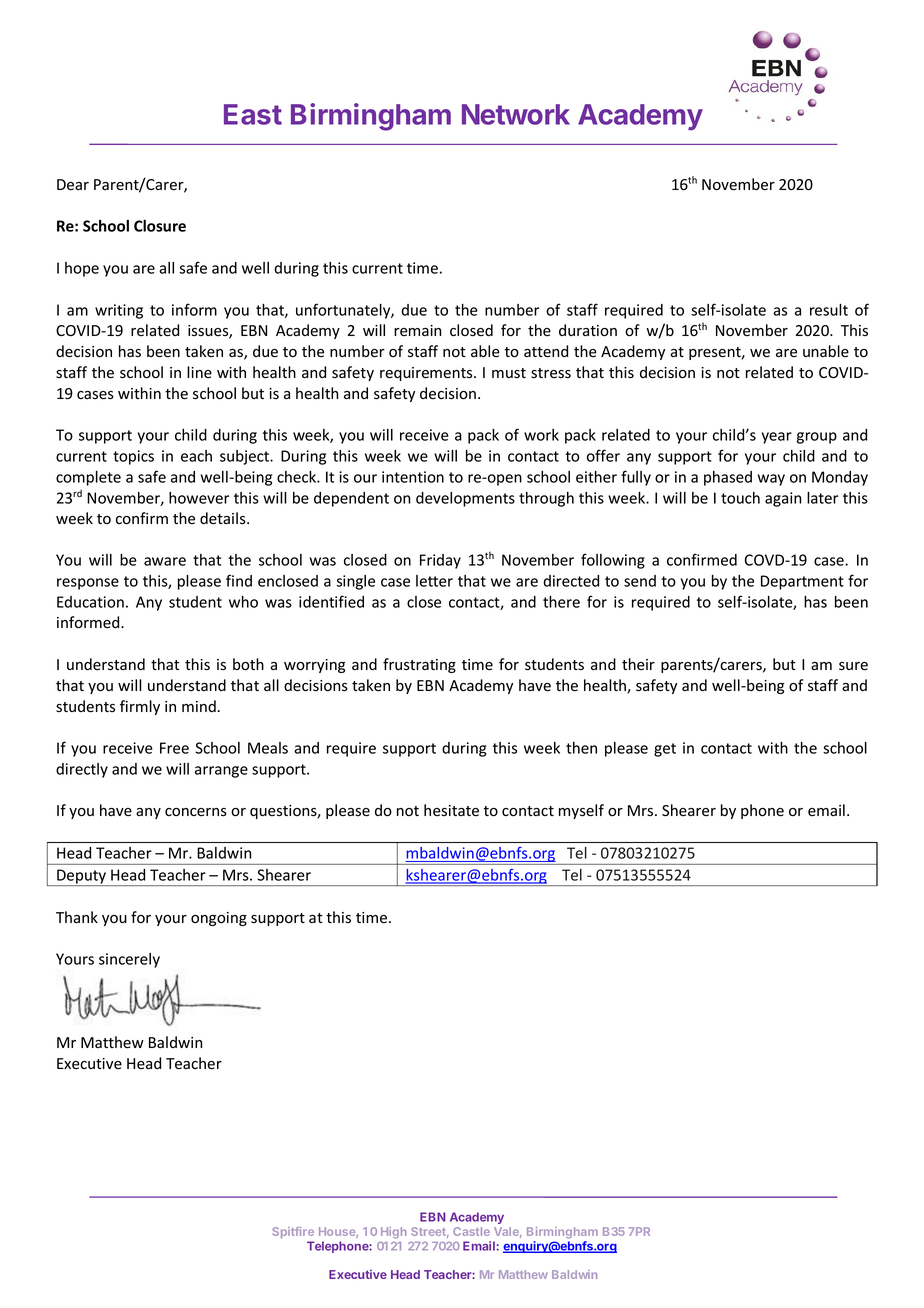  Describe the element at coordinates (740, 498) in the screenshot. I see `touch` at that location.
